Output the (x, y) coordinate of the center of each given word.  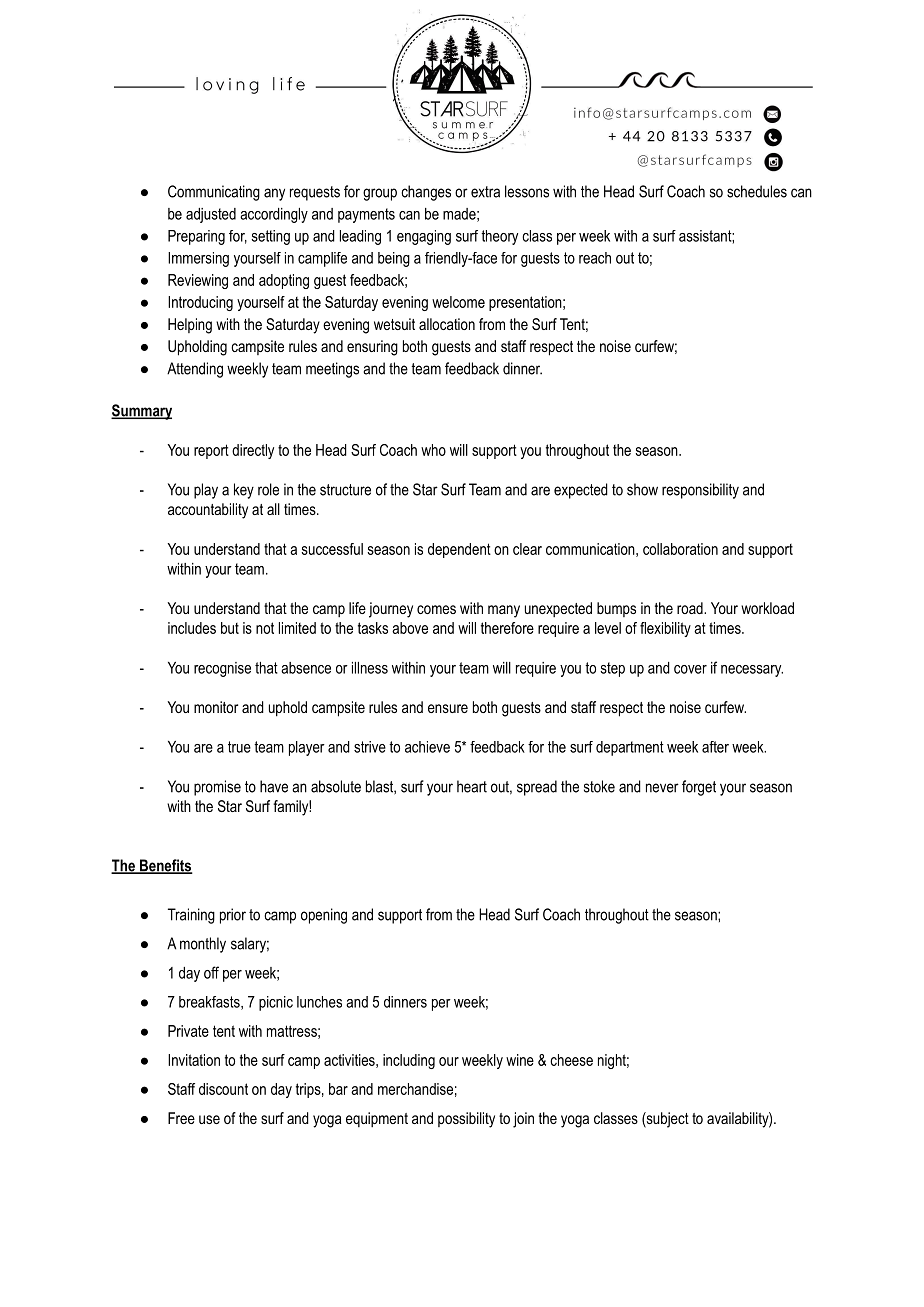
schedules (757, 191)
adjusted (211, 215)
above (410, 628)
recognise (222, 669)
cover (690, 669)
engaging (424, 237)
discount (223, 1089)
